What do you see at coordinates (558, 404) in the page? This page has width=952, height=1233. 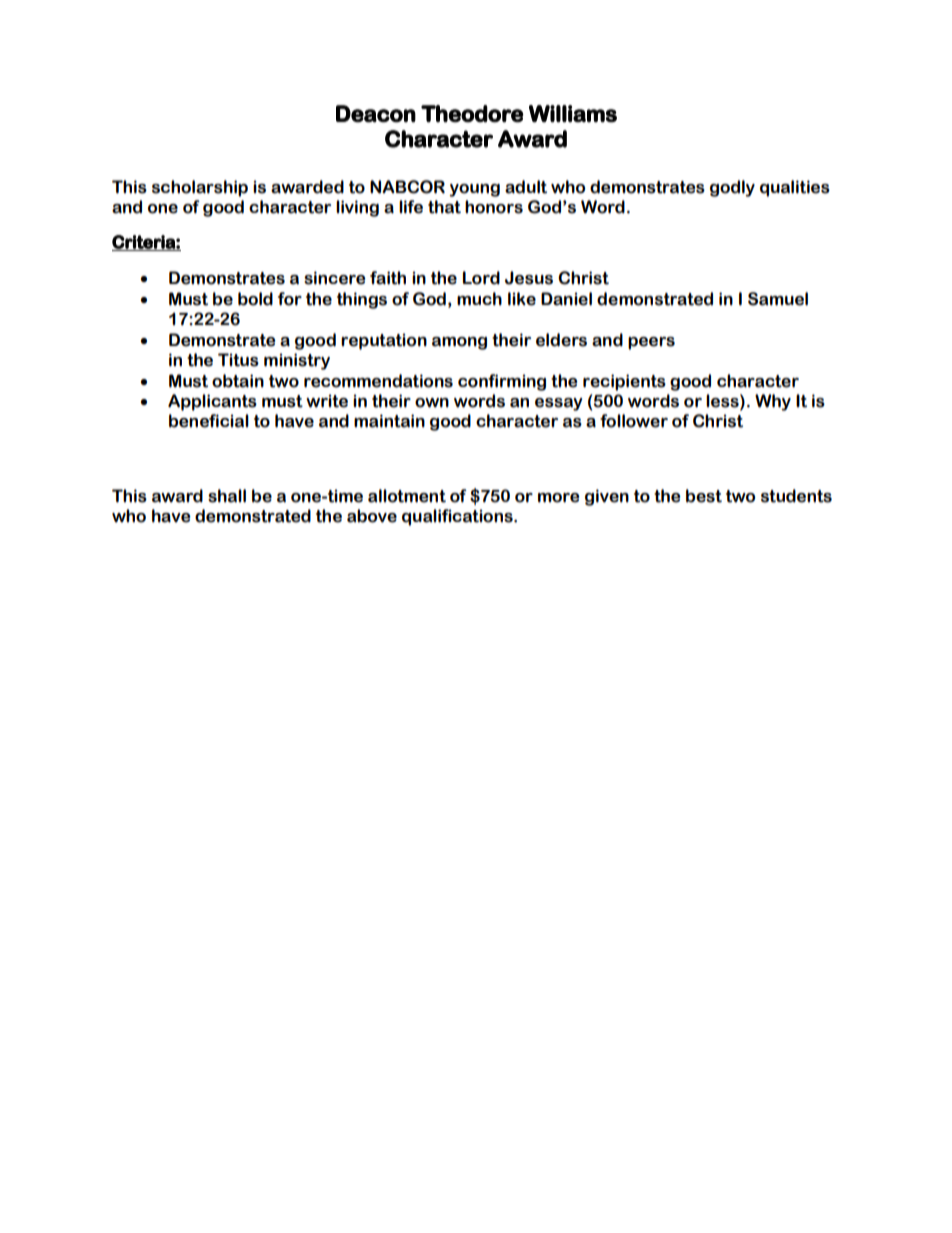 I see `essay` at bounding box center [558, 404].
